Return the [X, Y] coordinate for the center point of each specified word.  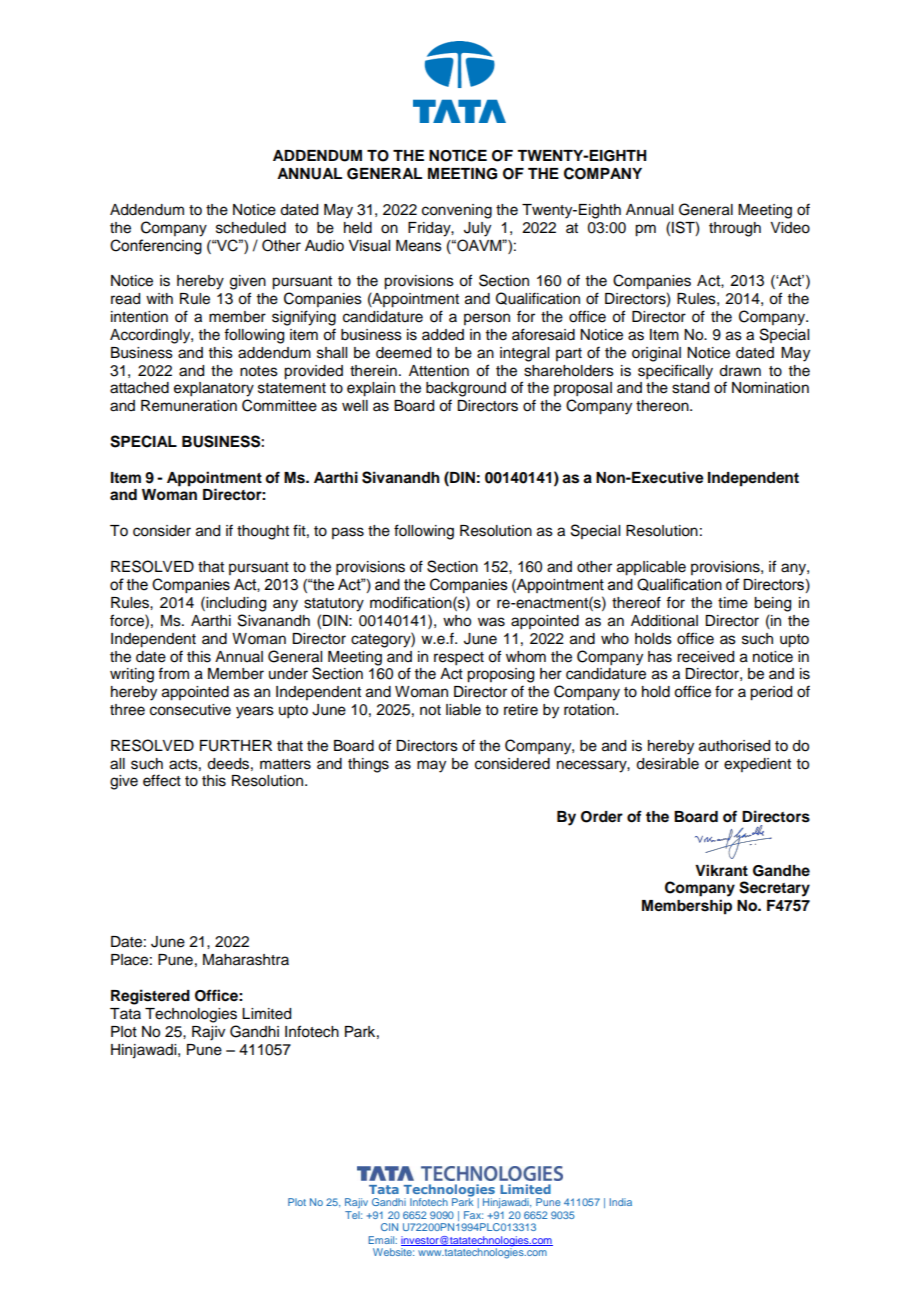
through [735, 229]
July [477, 229]
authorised [734, 746]
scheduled [251, 228]
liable [463, 710]
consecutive [190, 710]
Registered [150, 997]
